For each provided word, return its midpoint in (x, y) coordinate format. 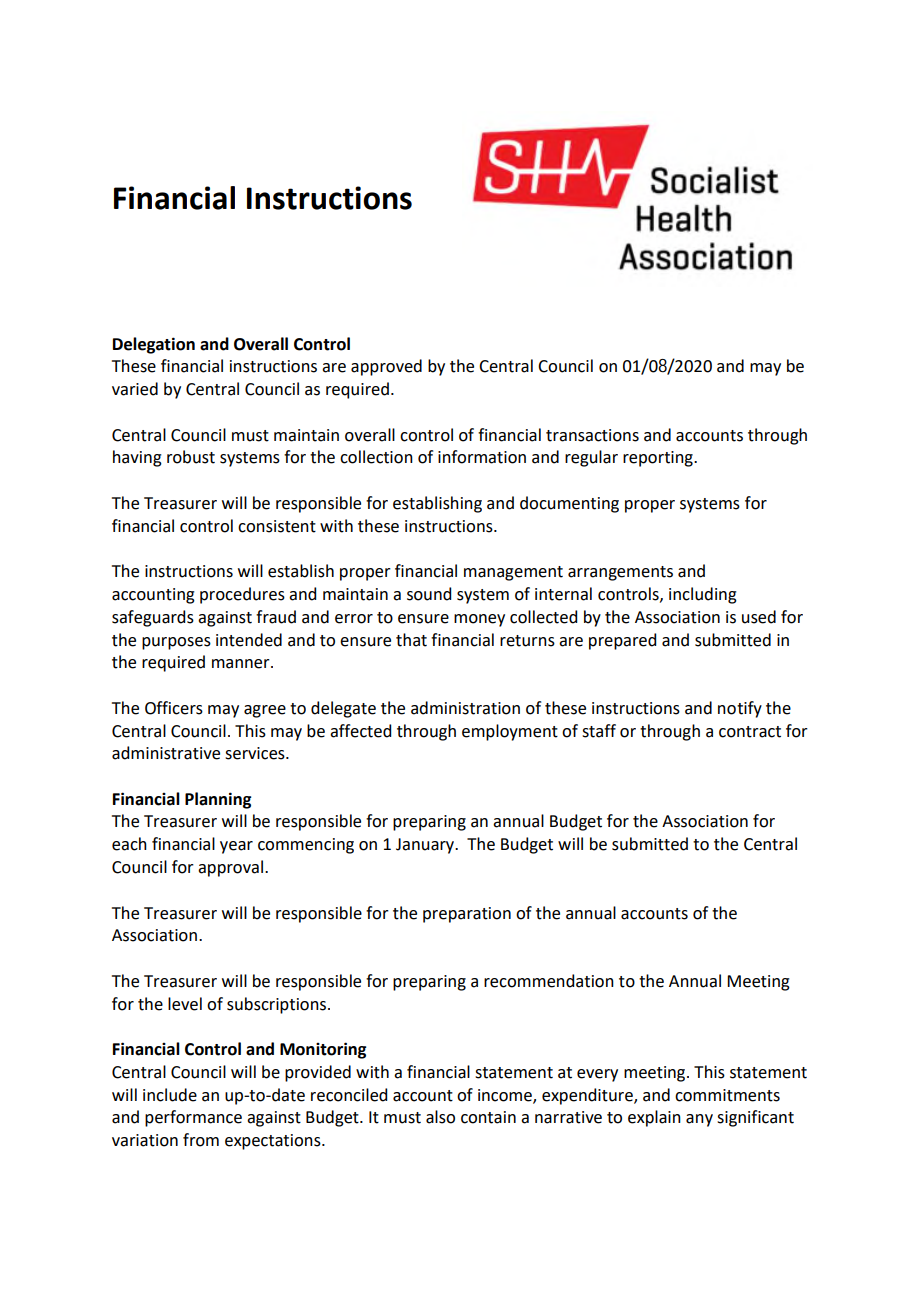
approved (386, 367)
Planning (218, 800)
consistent (277, 526)
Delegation (154, 345)
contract (750, 732)
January (426, 846)
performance (193, 1118)
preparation (467, 915)
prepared (622, 641)
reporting (659, 459)
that (411, 640)
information (482, 457)
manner (242, 664)
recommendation (549, 981)
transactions (592, 435)
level (185, 1004)
